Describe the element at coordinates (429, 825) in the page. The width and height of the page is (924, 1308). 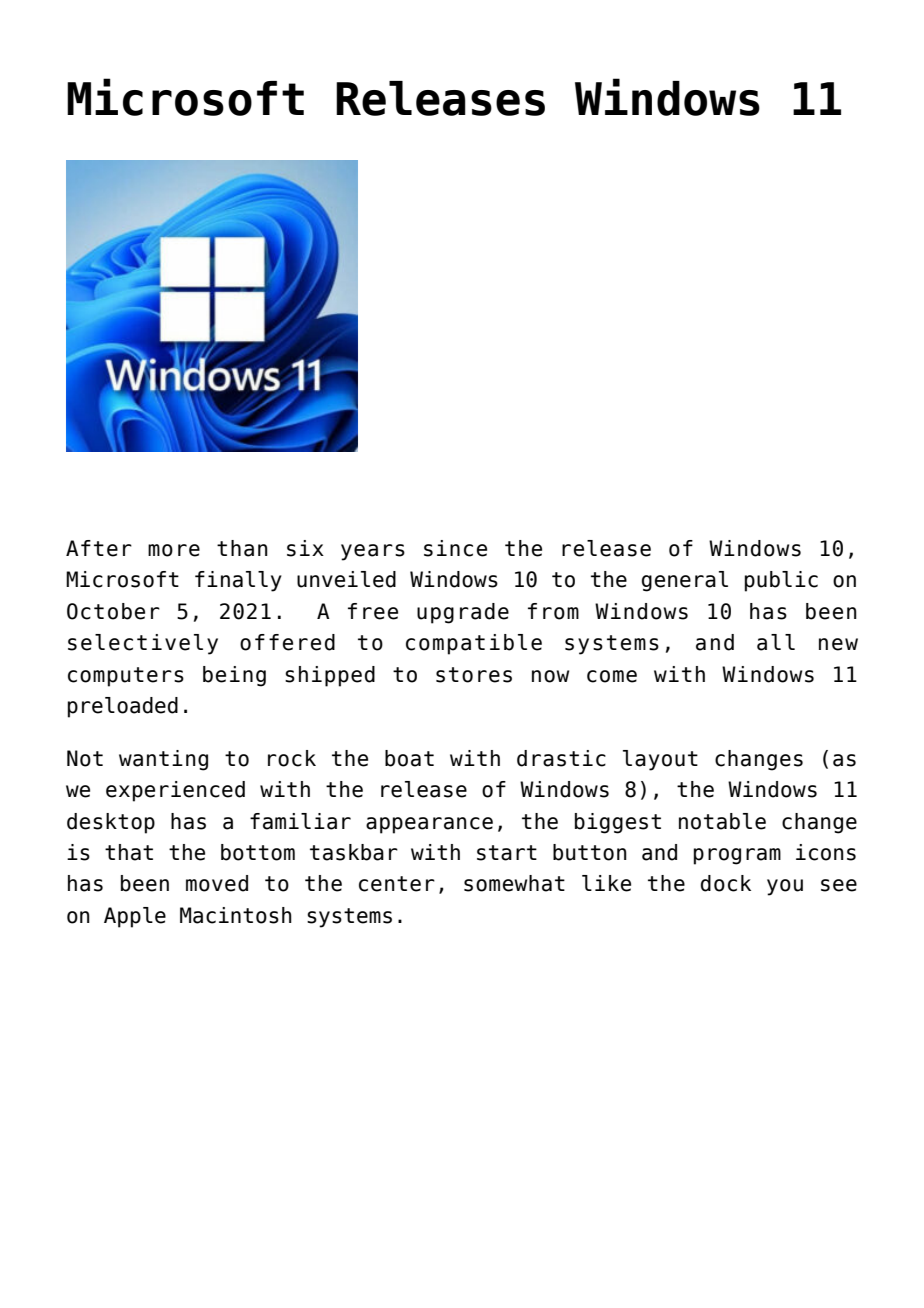
I see `appearance` at that location.
